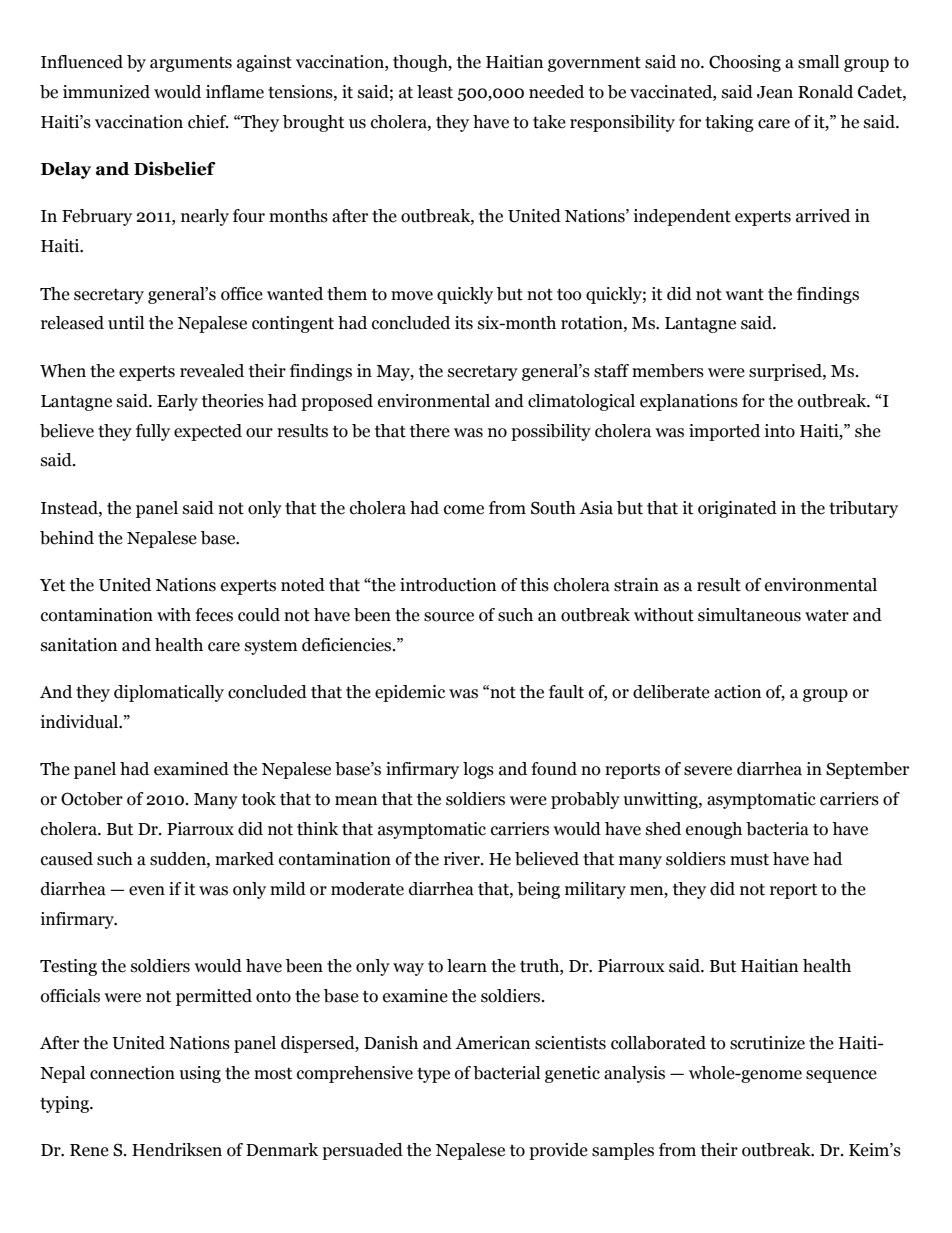 This screenshot has width=952, height=1233. I want to click on action, so click(737, 692).
